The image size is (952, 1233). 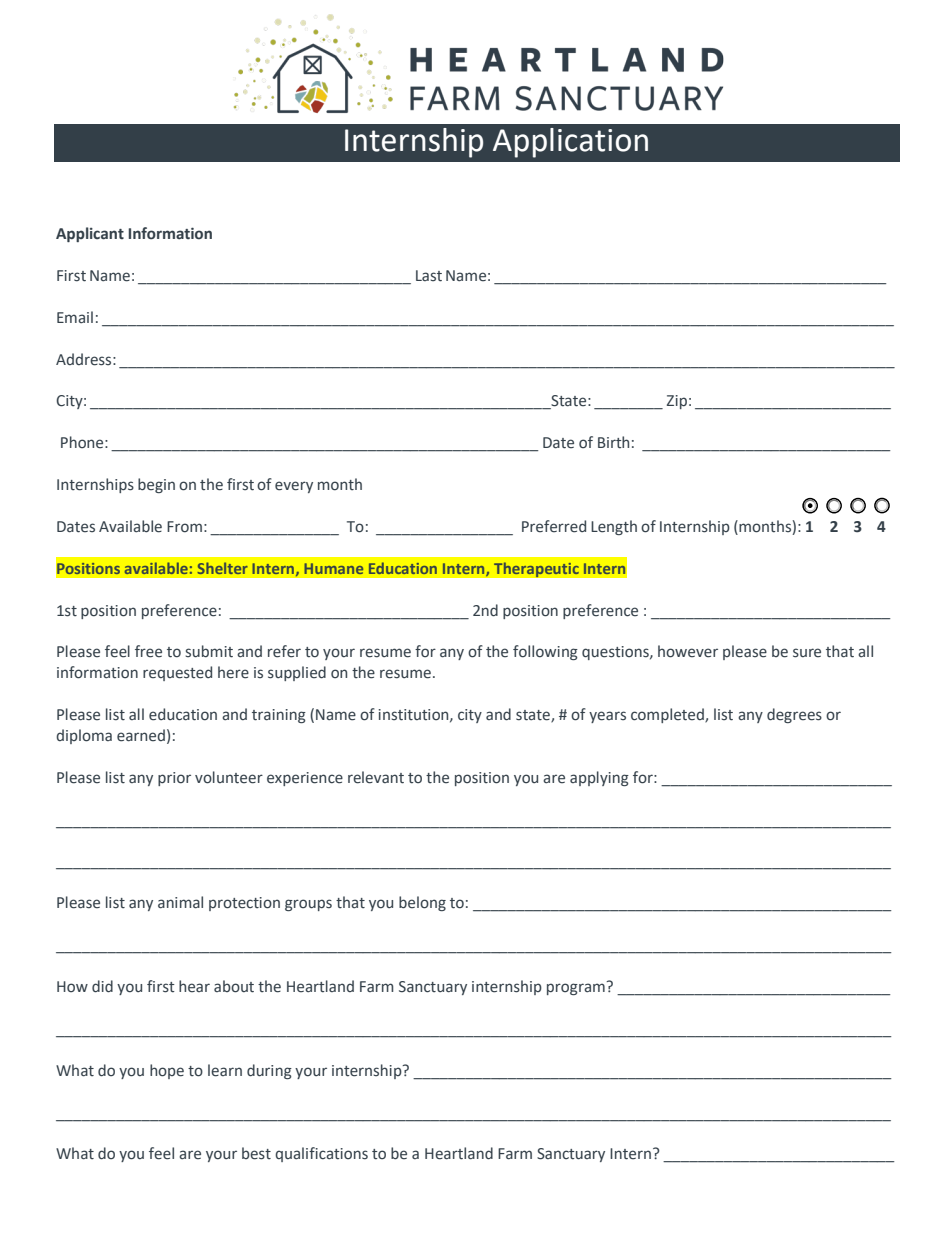 What do you see at coordinates (376, 777) in the screenshot?
I see `relevant` at bounding box center [376, 777].
